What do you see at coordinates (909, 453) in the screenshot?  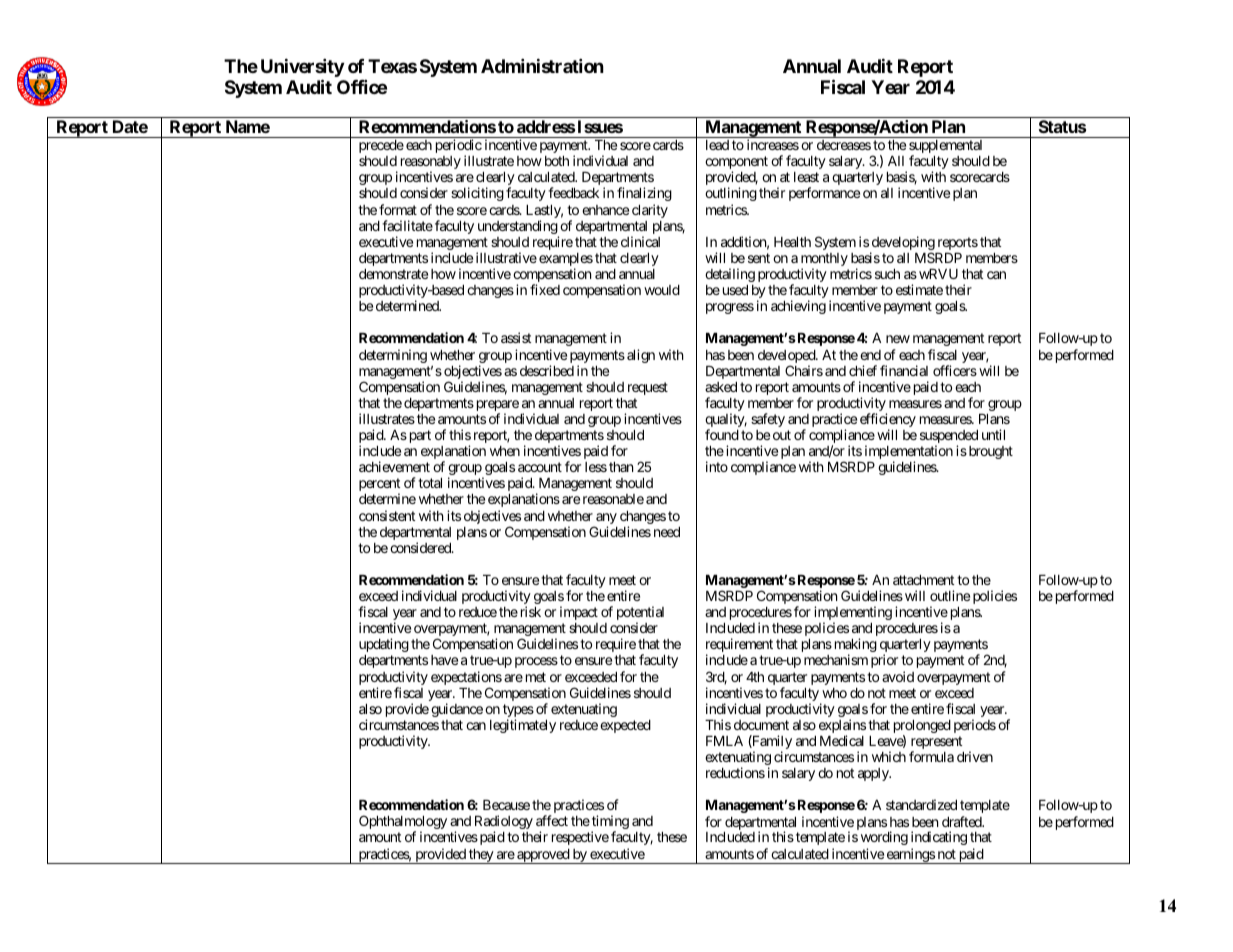 I see `implementation` at bounding box center [909, 453].
